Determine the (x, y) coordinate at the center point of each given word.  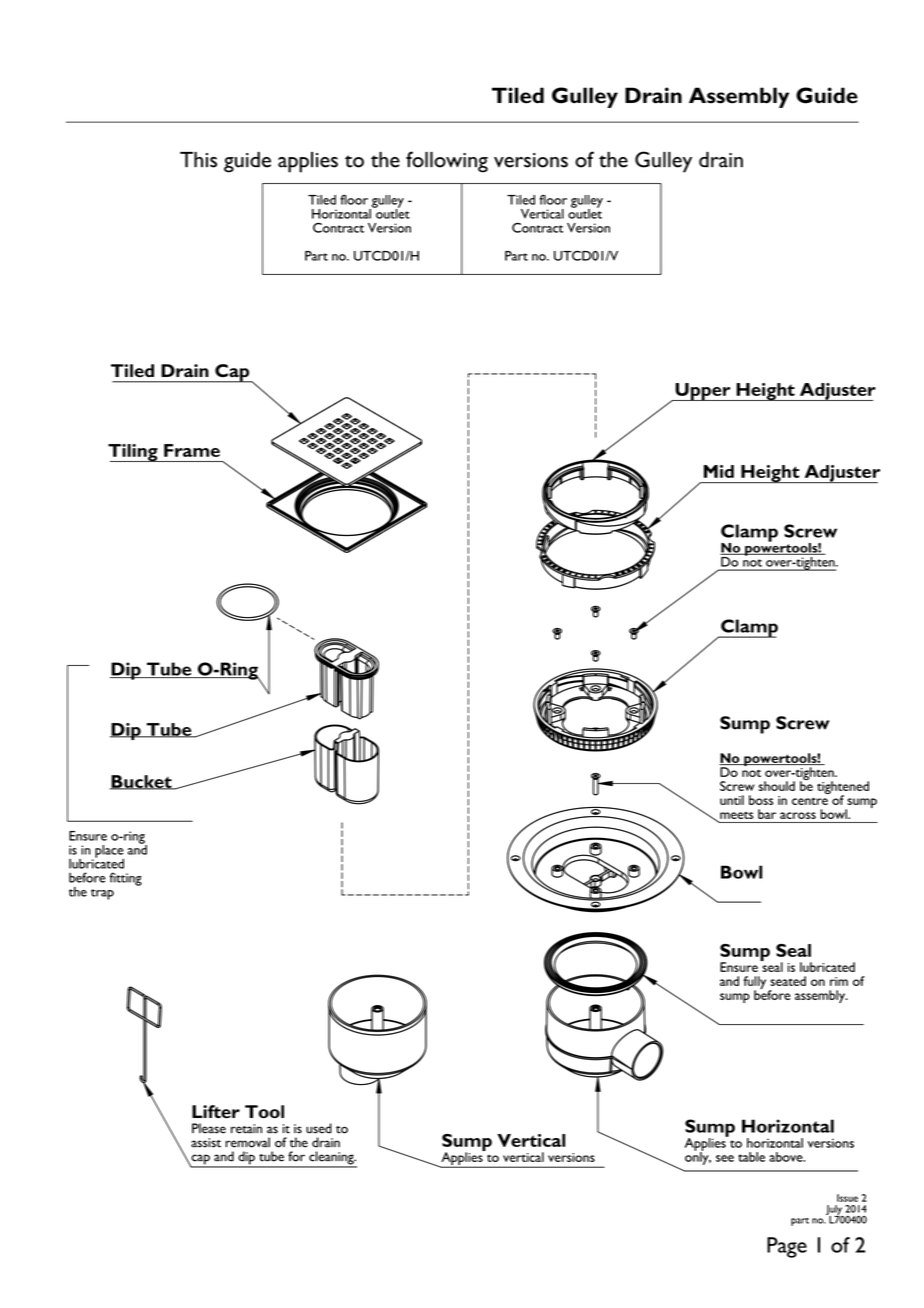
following (447, 162)
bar (767, 814)
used (319, 1128)
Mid (719, 471)
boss (761, 800)
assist (206, 1143)
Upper (703, 392)
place (109, 852)
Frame (192, 450)
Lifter (216, 1111)
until (732, 800)
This (198, 160)
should (776, 786)
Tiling (134, 453)
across (798, 815)
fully (755, 983)
